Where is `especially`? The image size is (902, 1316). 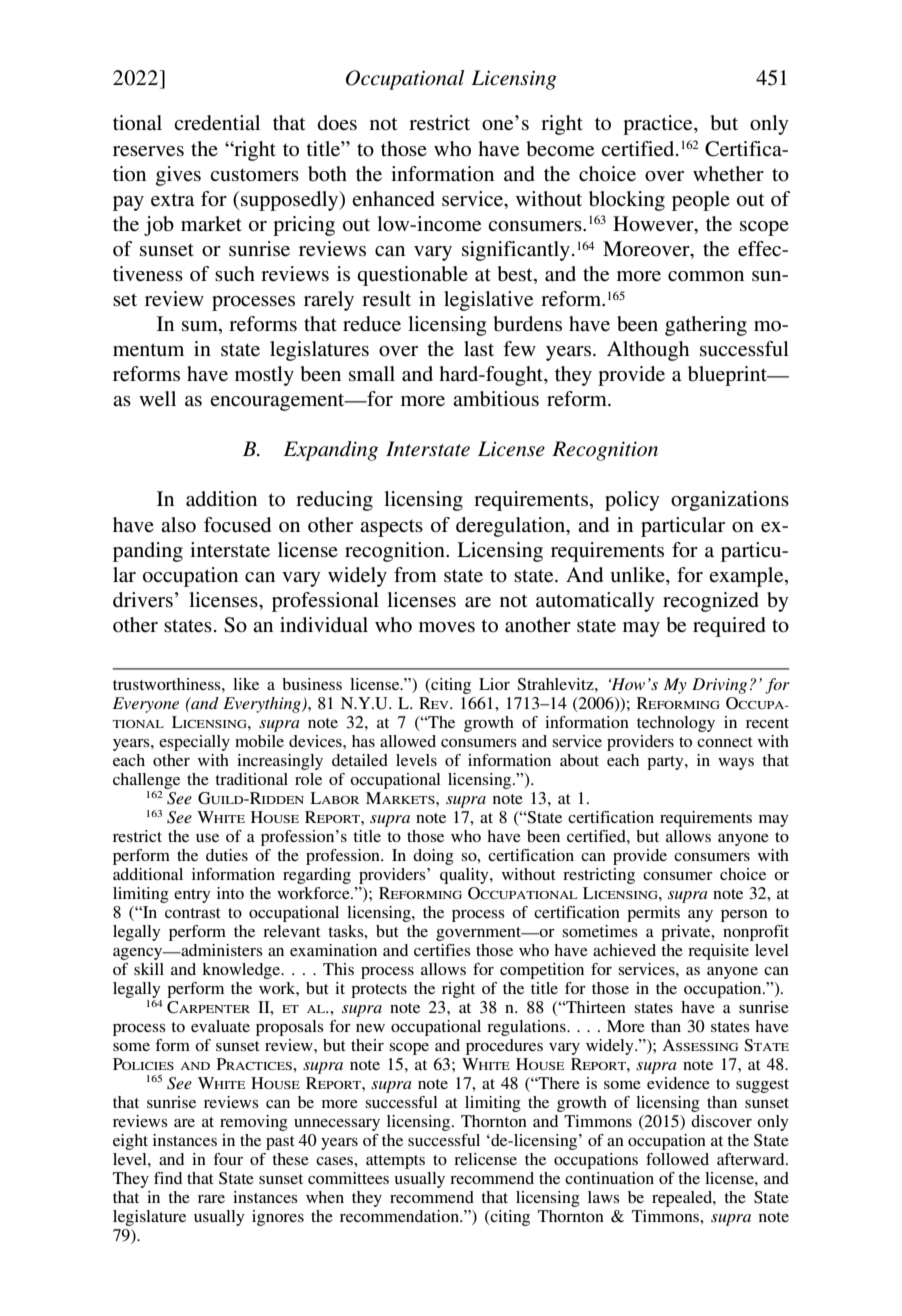
especially is located at coordinates (194, 743).
